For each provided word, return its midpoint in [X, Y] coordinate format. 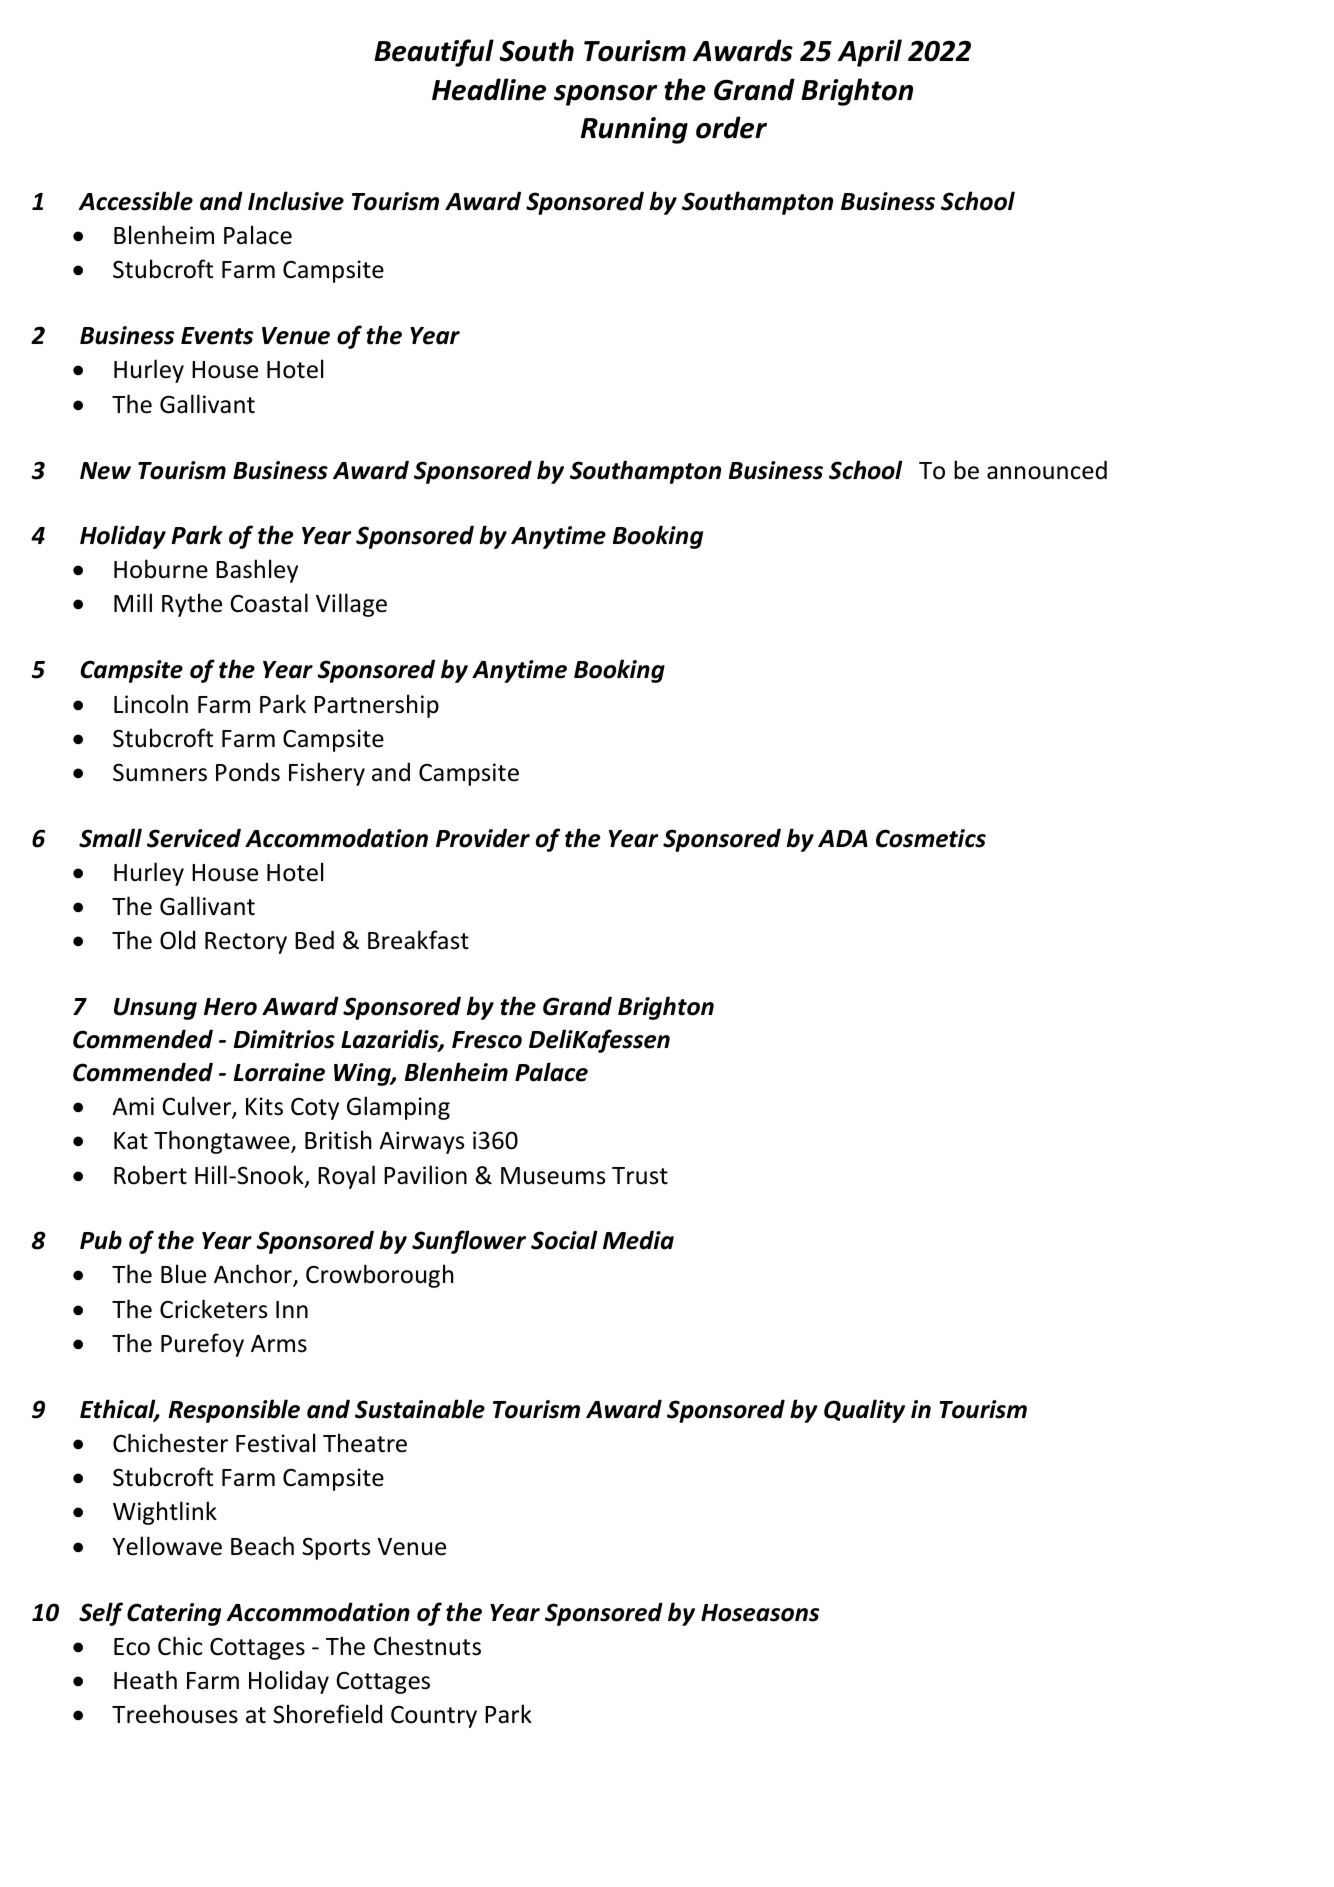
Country [434, 1717]
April [870, 53]
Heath [145, 1680]
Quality [864, 1411]
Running [634, 130]
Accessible [135, 201]
